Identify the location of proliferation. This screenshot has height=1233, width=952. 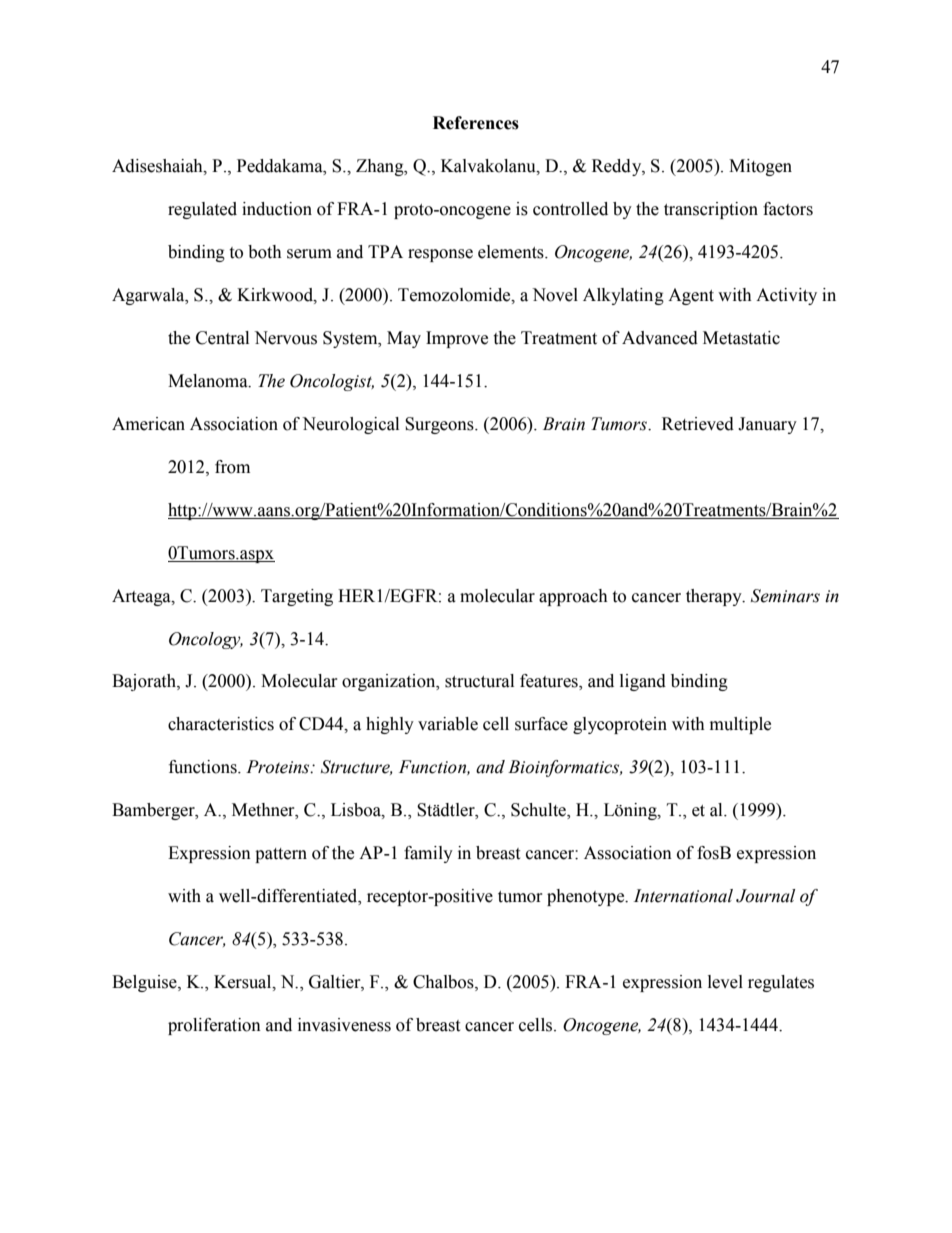
(214, 1026).
